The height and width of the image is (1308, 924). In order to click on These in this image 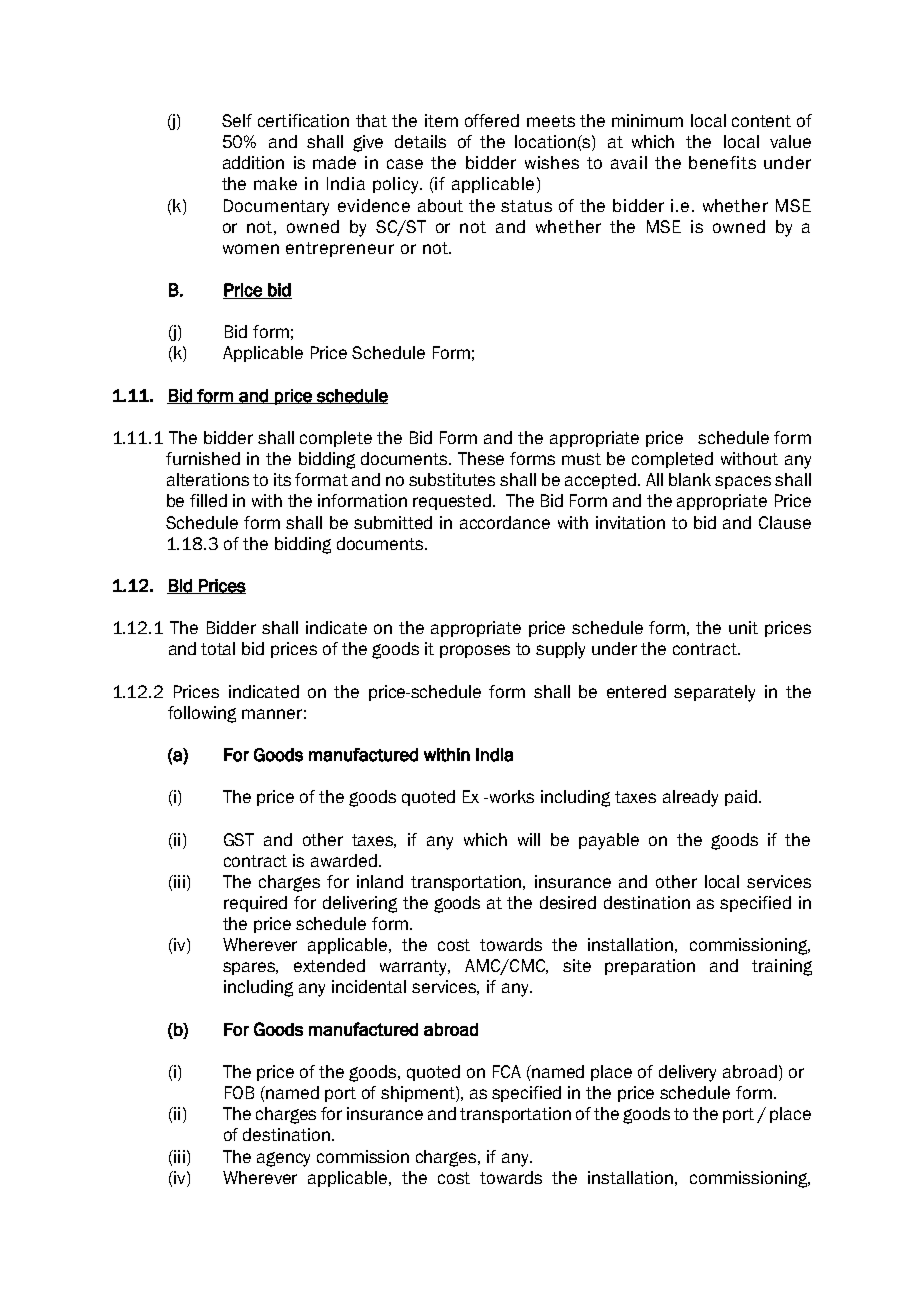, I will do `click(481, 458)`.
